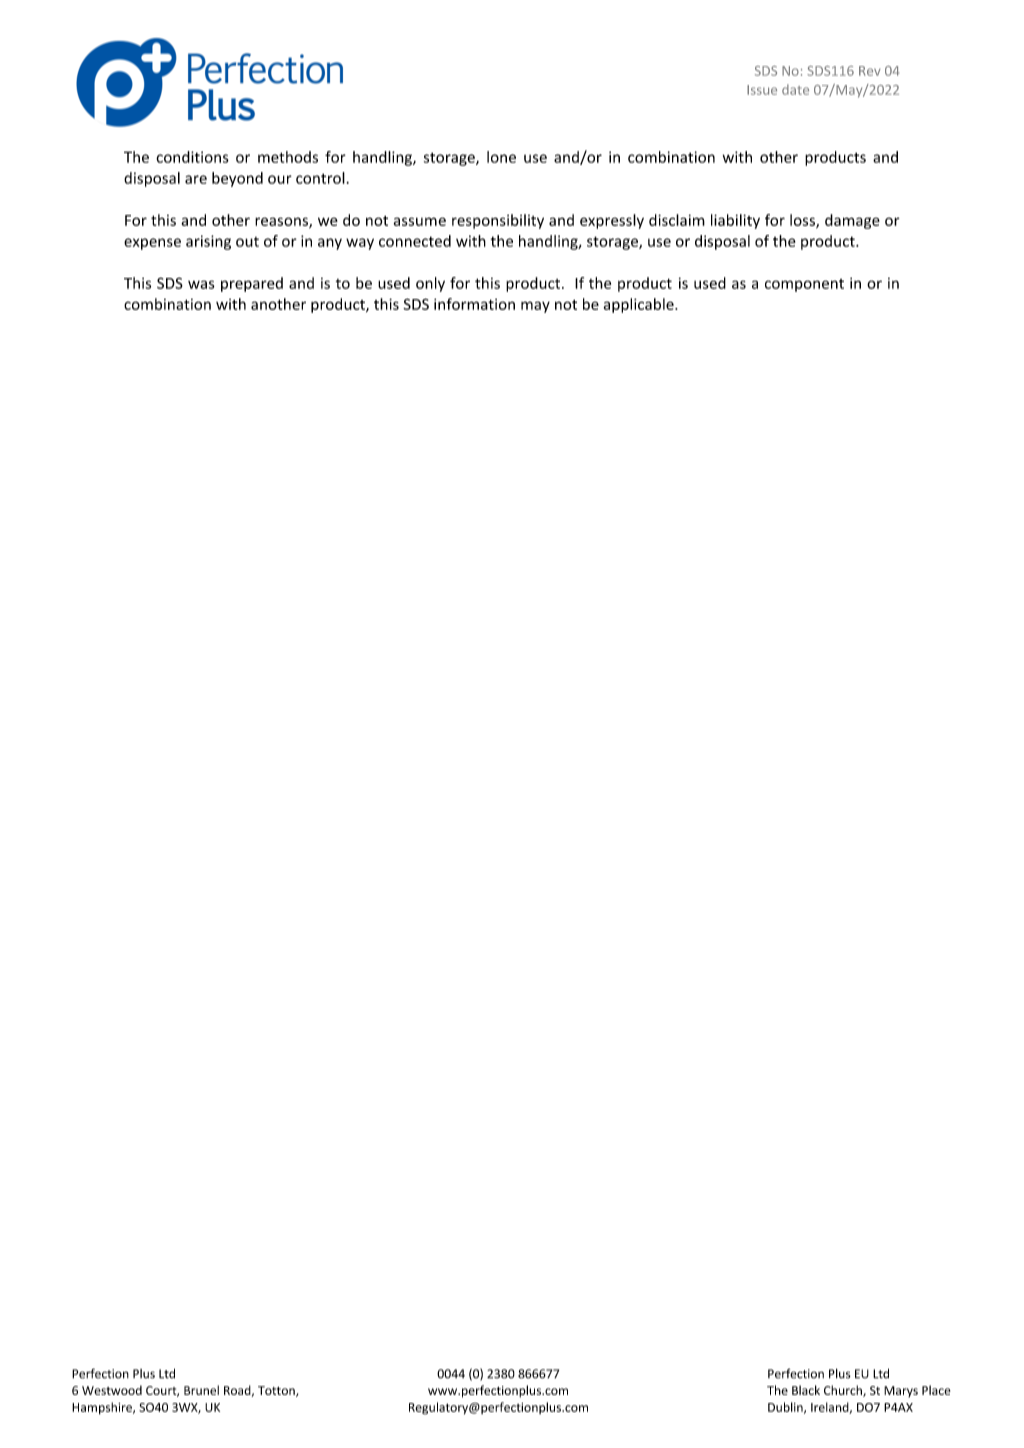  I want to click on was, so click(201, 284).
